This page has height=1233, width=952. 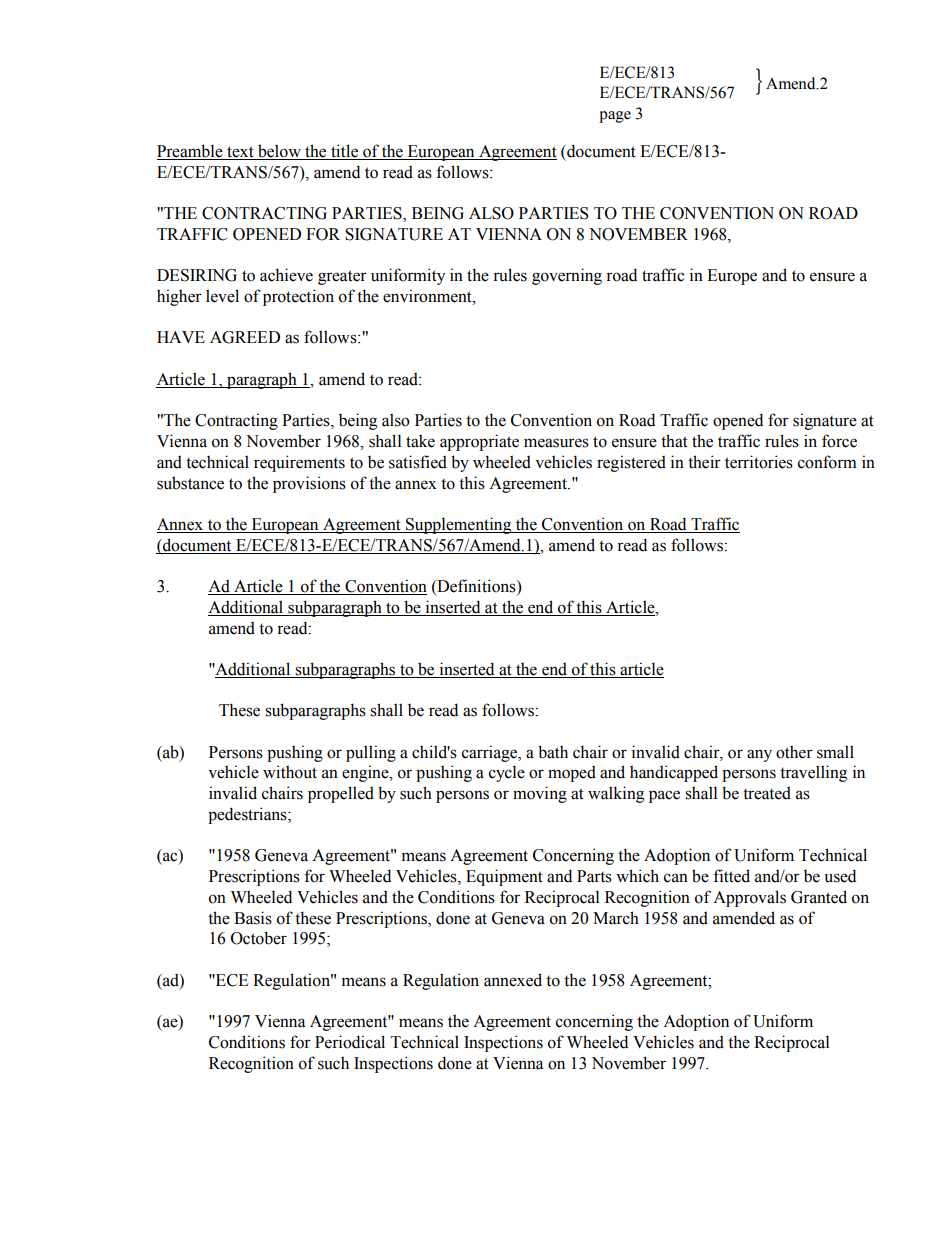 What do you see at coordinates (615, 117) in the page?
I see `page` at bounding box center [615, 117].
